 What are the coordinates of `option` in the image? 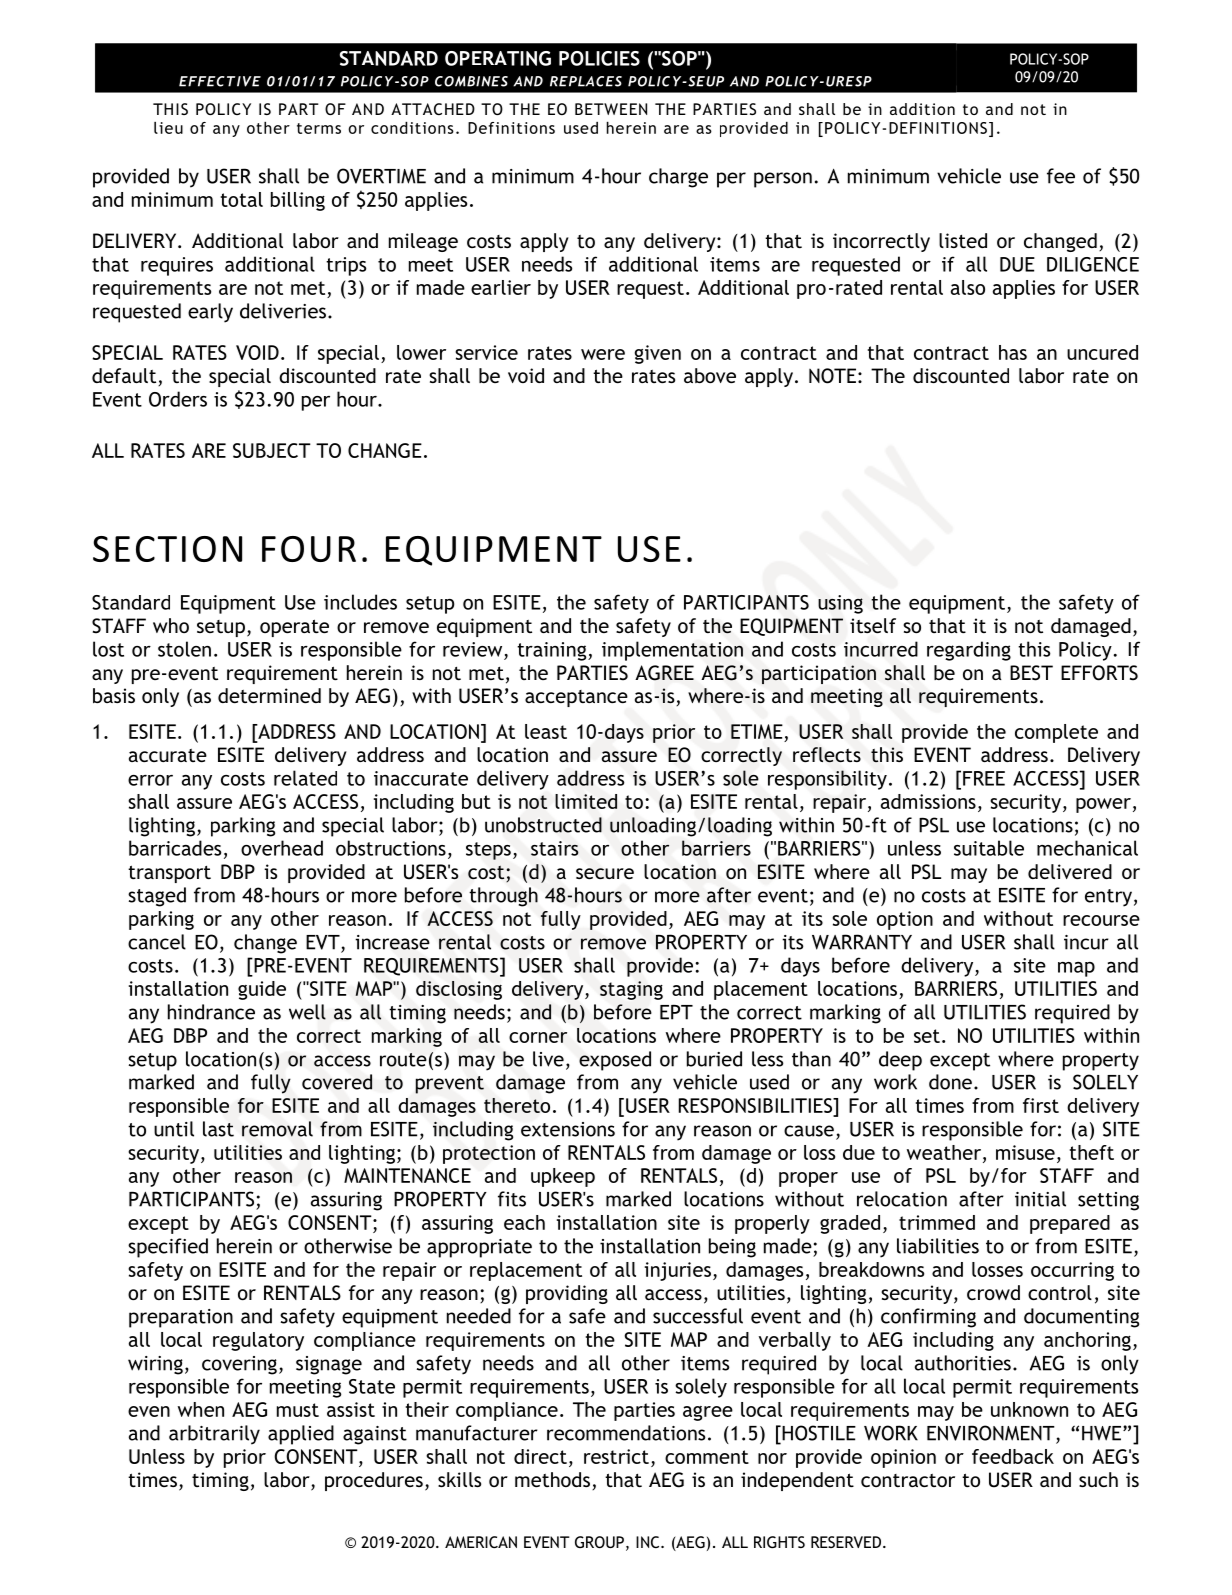 It's located at (905, 920).
